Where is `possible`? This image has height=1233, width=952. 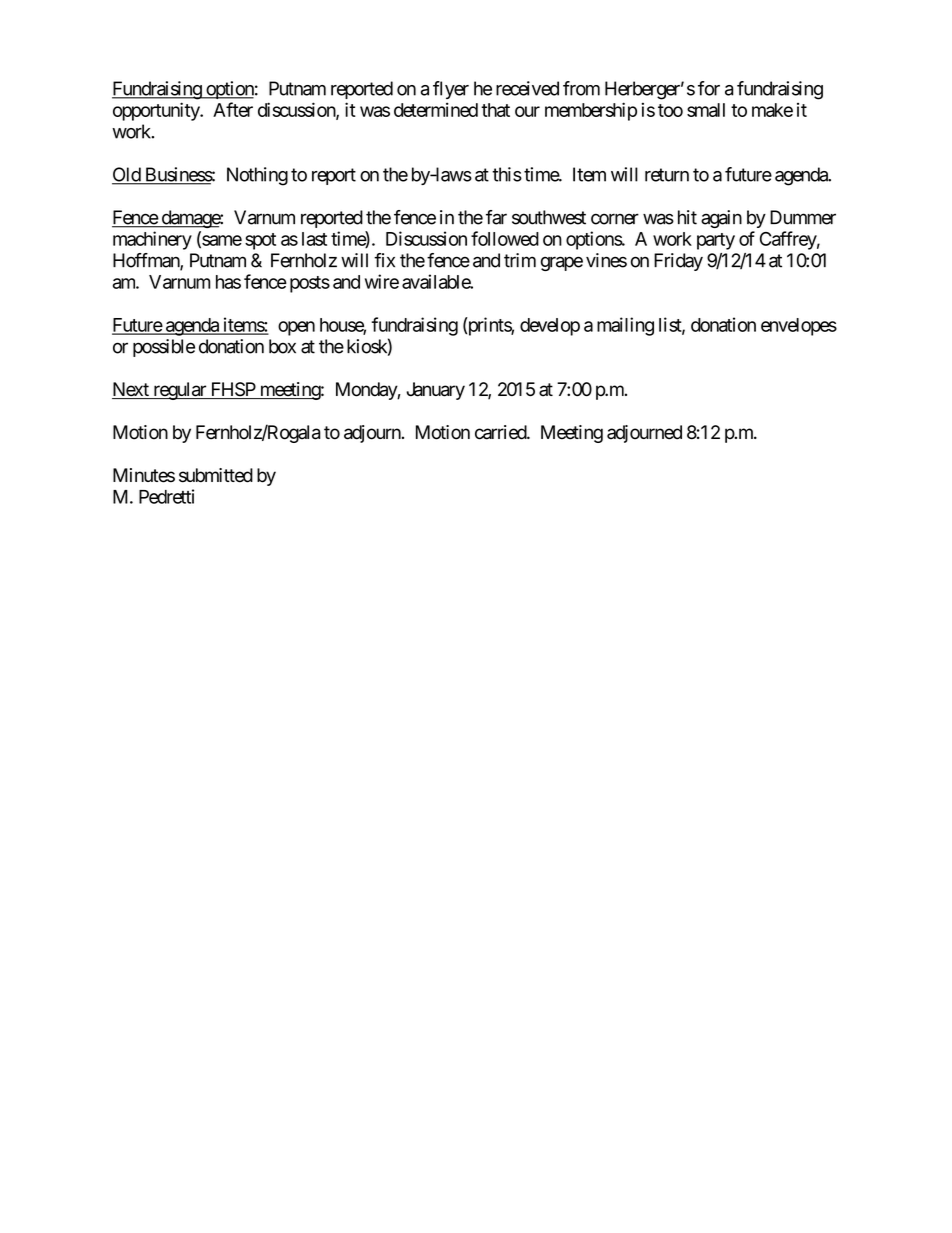
possible is located at coordinates (164, 348).
